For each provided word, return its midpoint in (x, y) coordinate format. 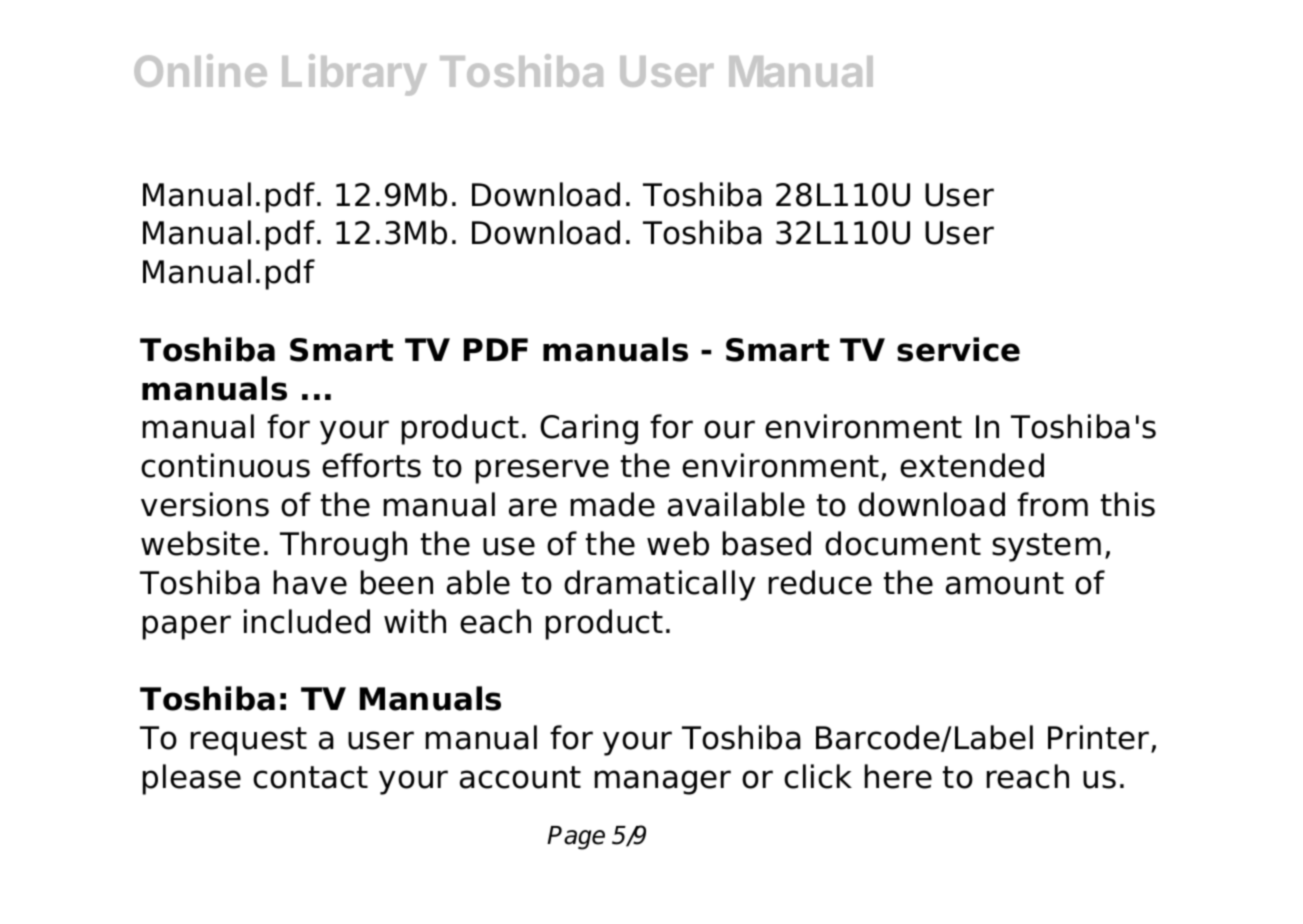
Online (200, 70)
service (958, 349)
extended (972, 465)
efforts (371, 465)
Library (354, 75)
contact (310, 777)
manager (663, 782)
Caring (589, 429)
